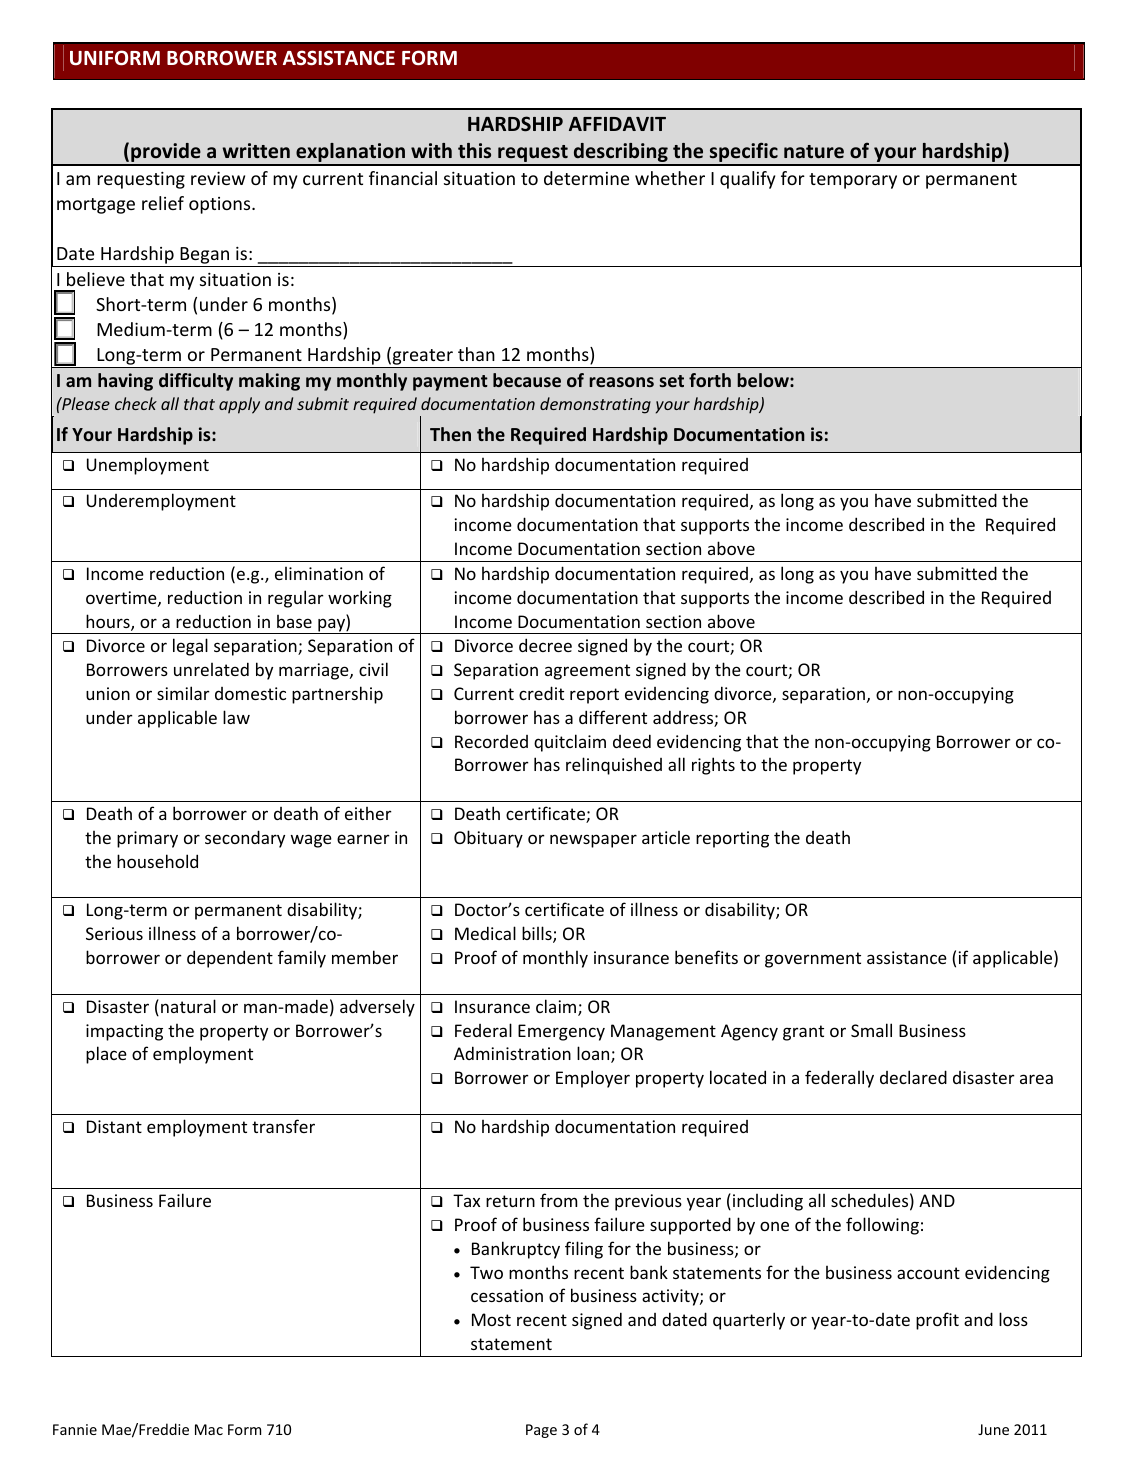 The width and height of the page is (1138, 1473). Describe the element at coordinates (209, 1429) in the page. I see `Mac` at that location.
